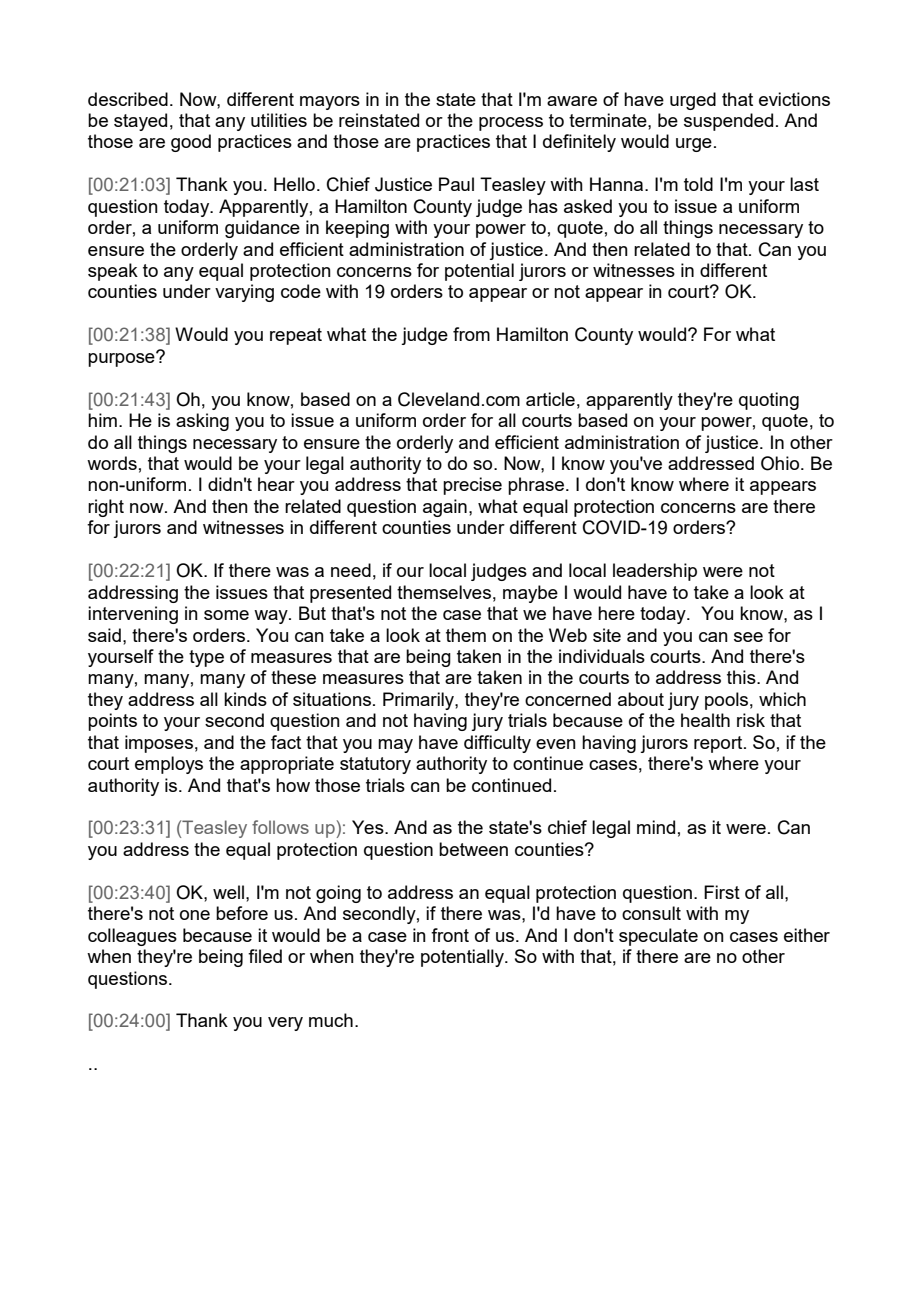  What do you see at coordinates (769, 401) in the page?
I see `quoting` at bounding box center [769, 401].
